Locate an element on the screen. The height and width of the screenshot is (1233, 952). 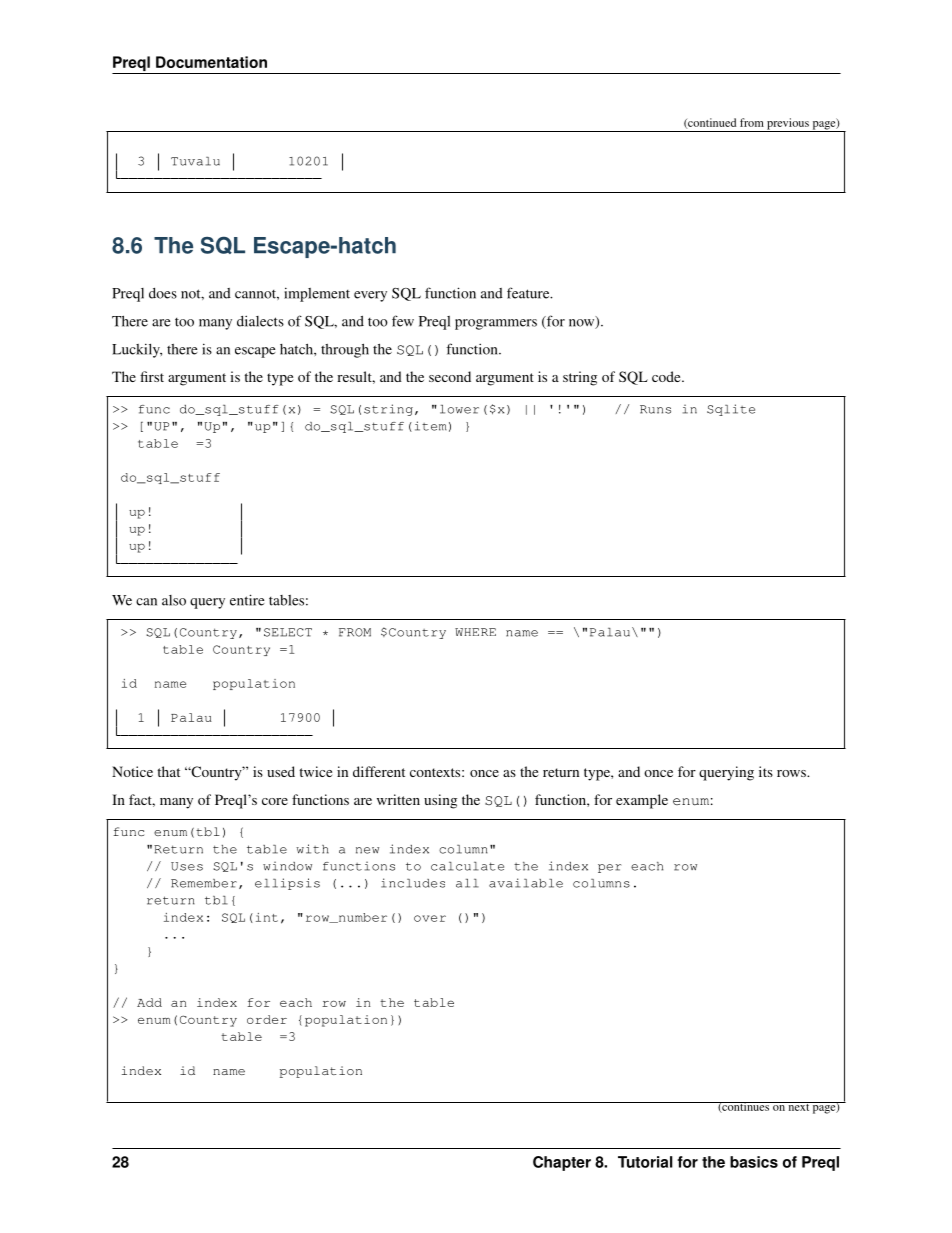
feature is located at coordinates (529, 293).
